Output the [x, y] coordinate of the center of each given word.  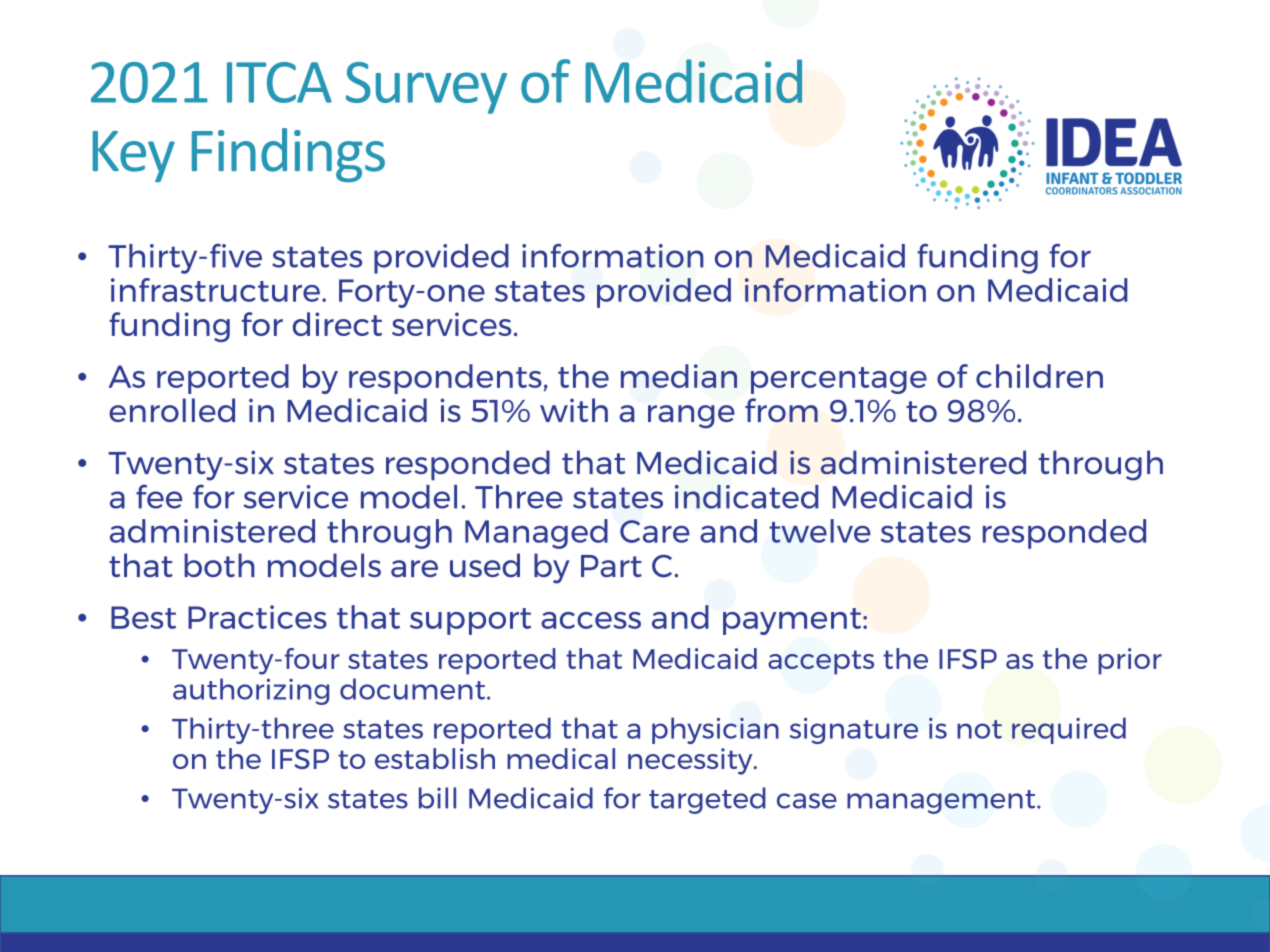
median [679, 376]
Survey [426, 88]
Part [611, 566]
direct [337, 324]
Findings [288, 155]
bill [437, 798]
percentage [839, 380]
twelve [820, 531]
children [1039, 376]
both [219, 565]
